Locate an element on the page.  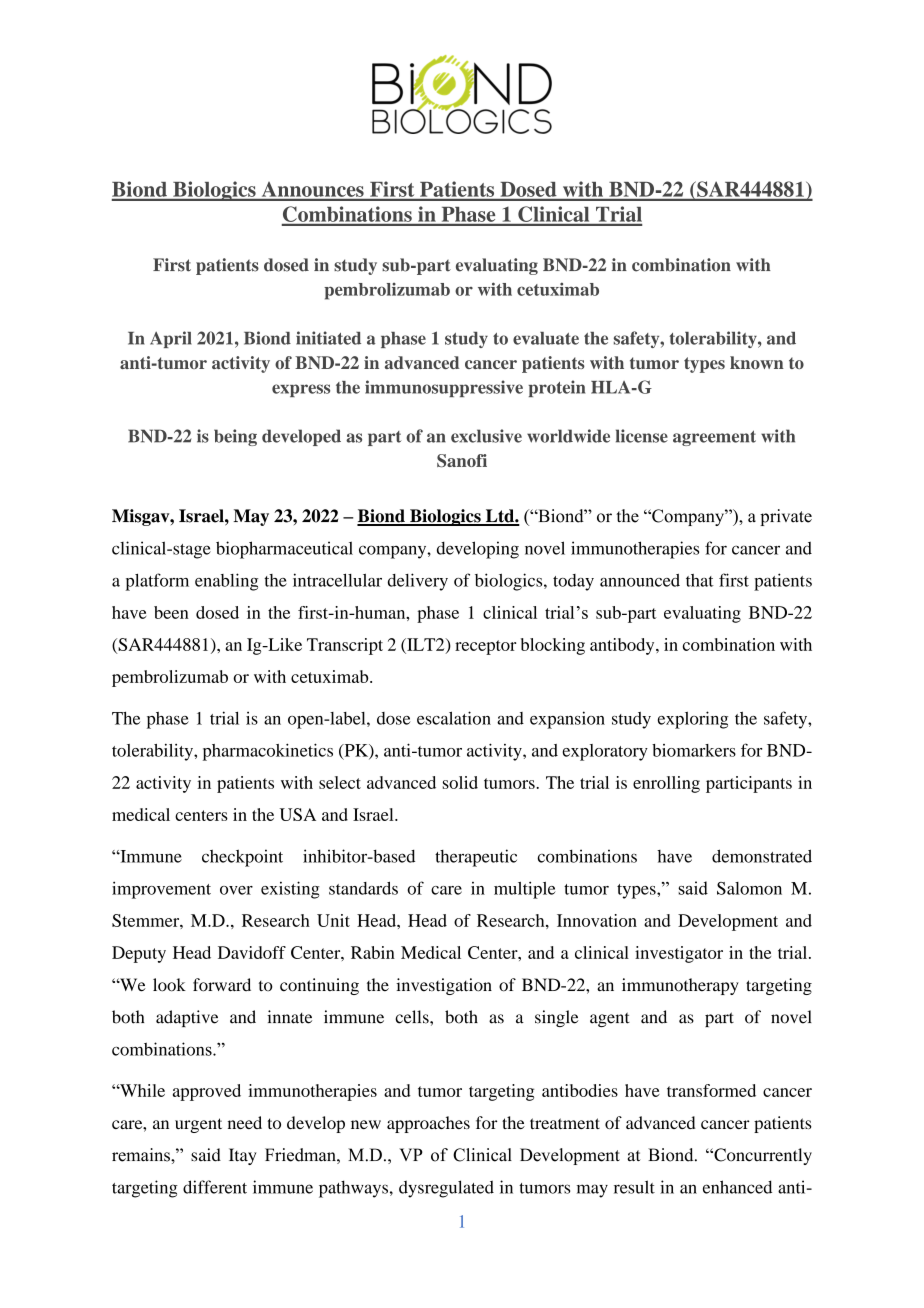
over is located at coordinates (236, 890).
